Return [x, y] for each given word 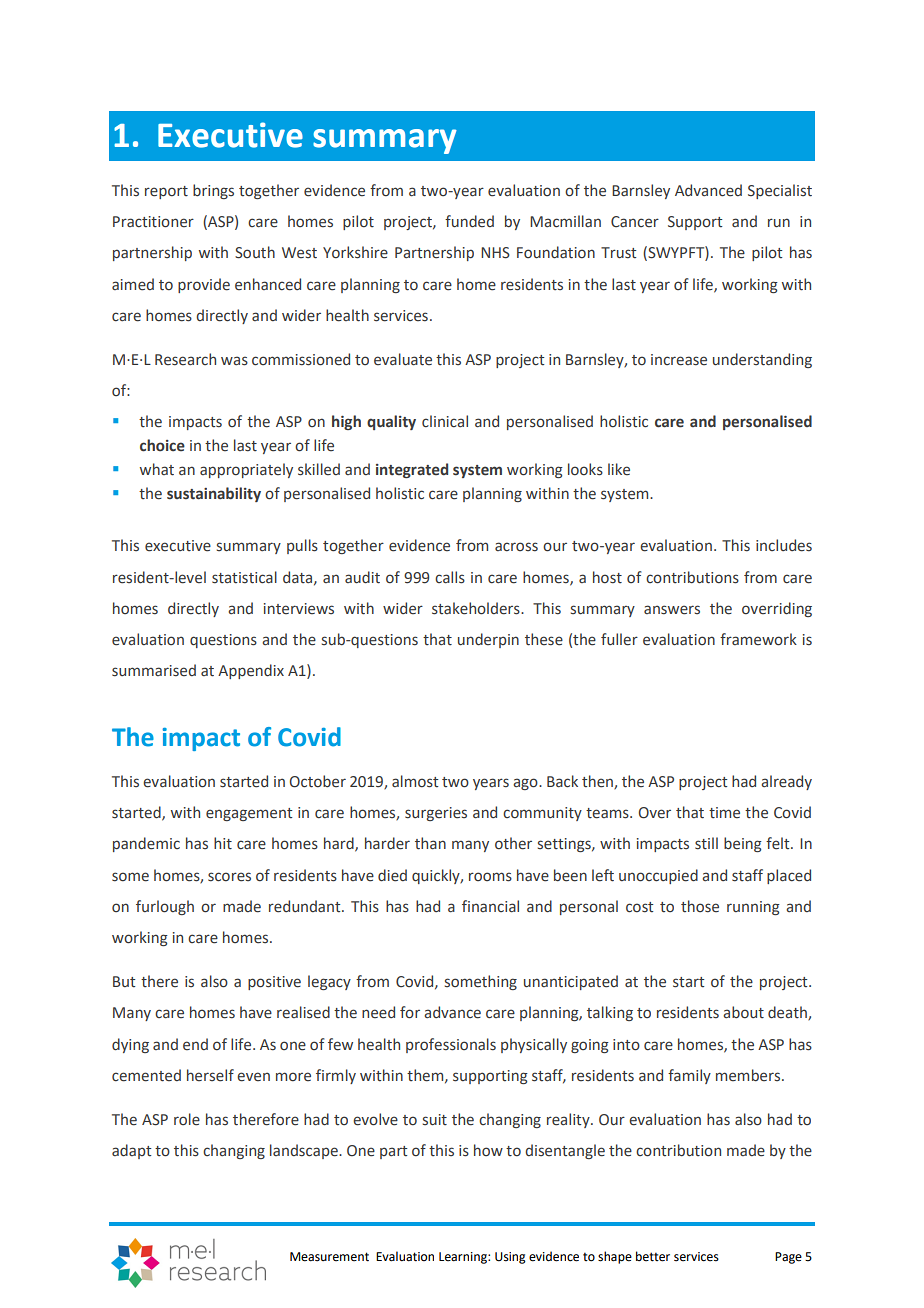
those [700, 906]
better [653, 1256]
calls [450, 577]
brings [213, 191]
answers [672, 610]
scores [229, 877]
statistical [244, 577]
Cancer [635, 222]
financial [490, 906]
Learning [464, 1258]
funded [469, 221]
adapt [131, 1151]
